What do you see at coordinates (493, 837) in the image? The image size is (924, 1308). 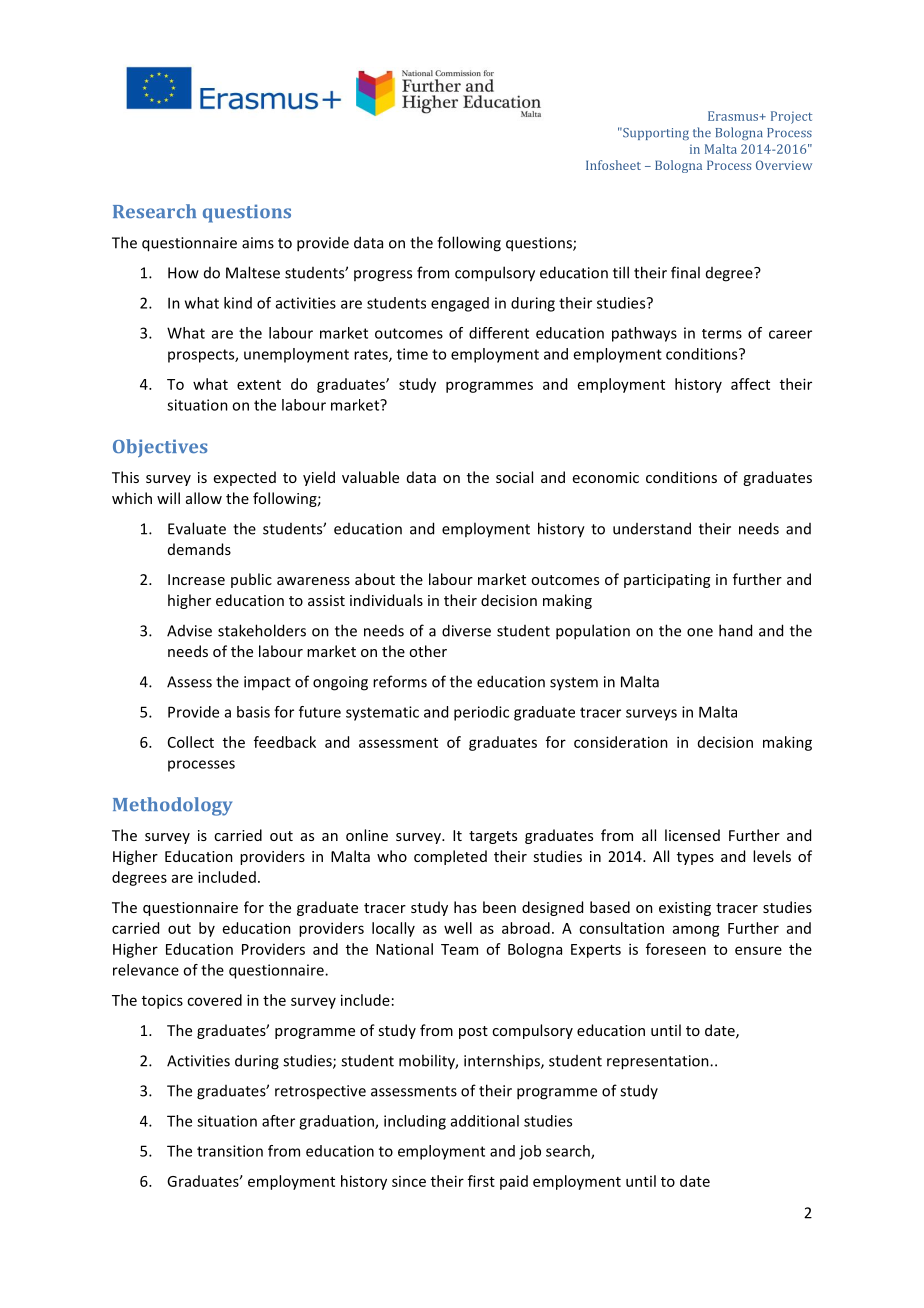 I see `targets` at bounding box center [493, 837].
